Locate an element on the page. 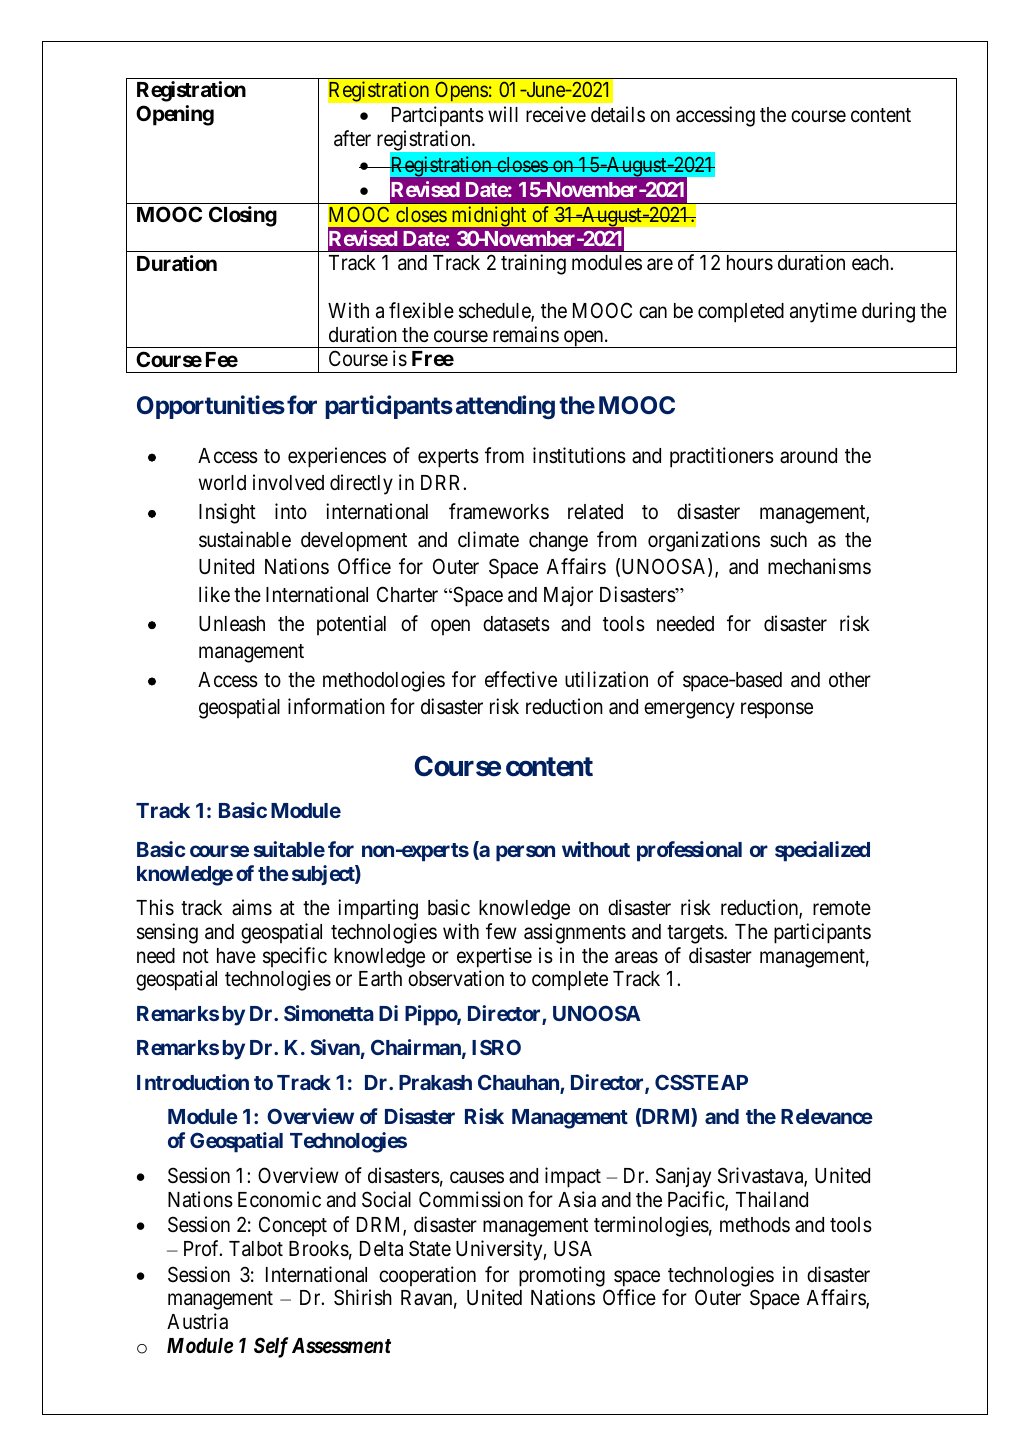 The height and width of the document is (1456, 1029). will is located at coordinates (503, 114).
